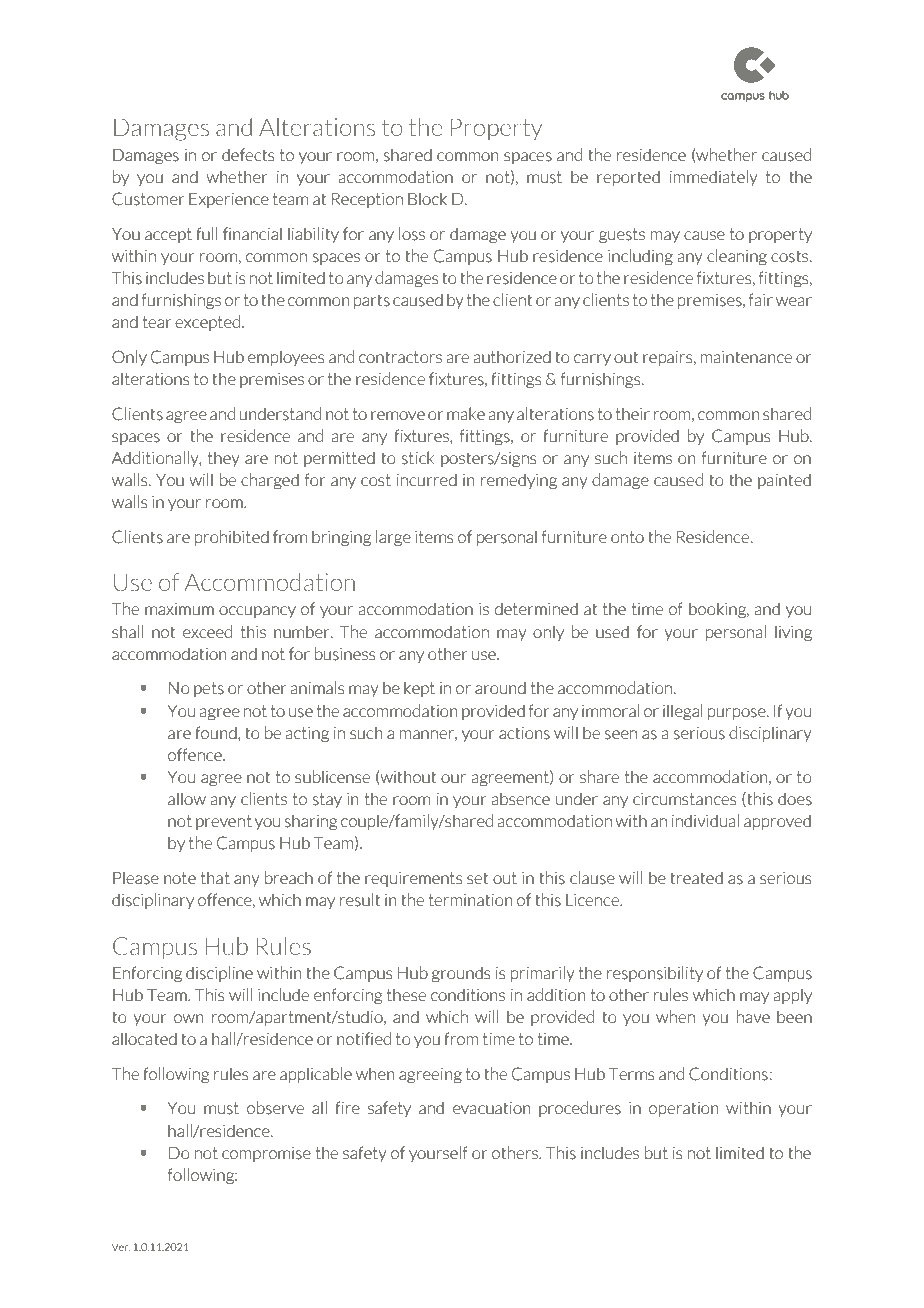 Image resolution: width=924 pixels, height=1308 pixels. What do you see at coordinates (419, 689) in the document?
I see `kept` at bounding box center [419, 689].
